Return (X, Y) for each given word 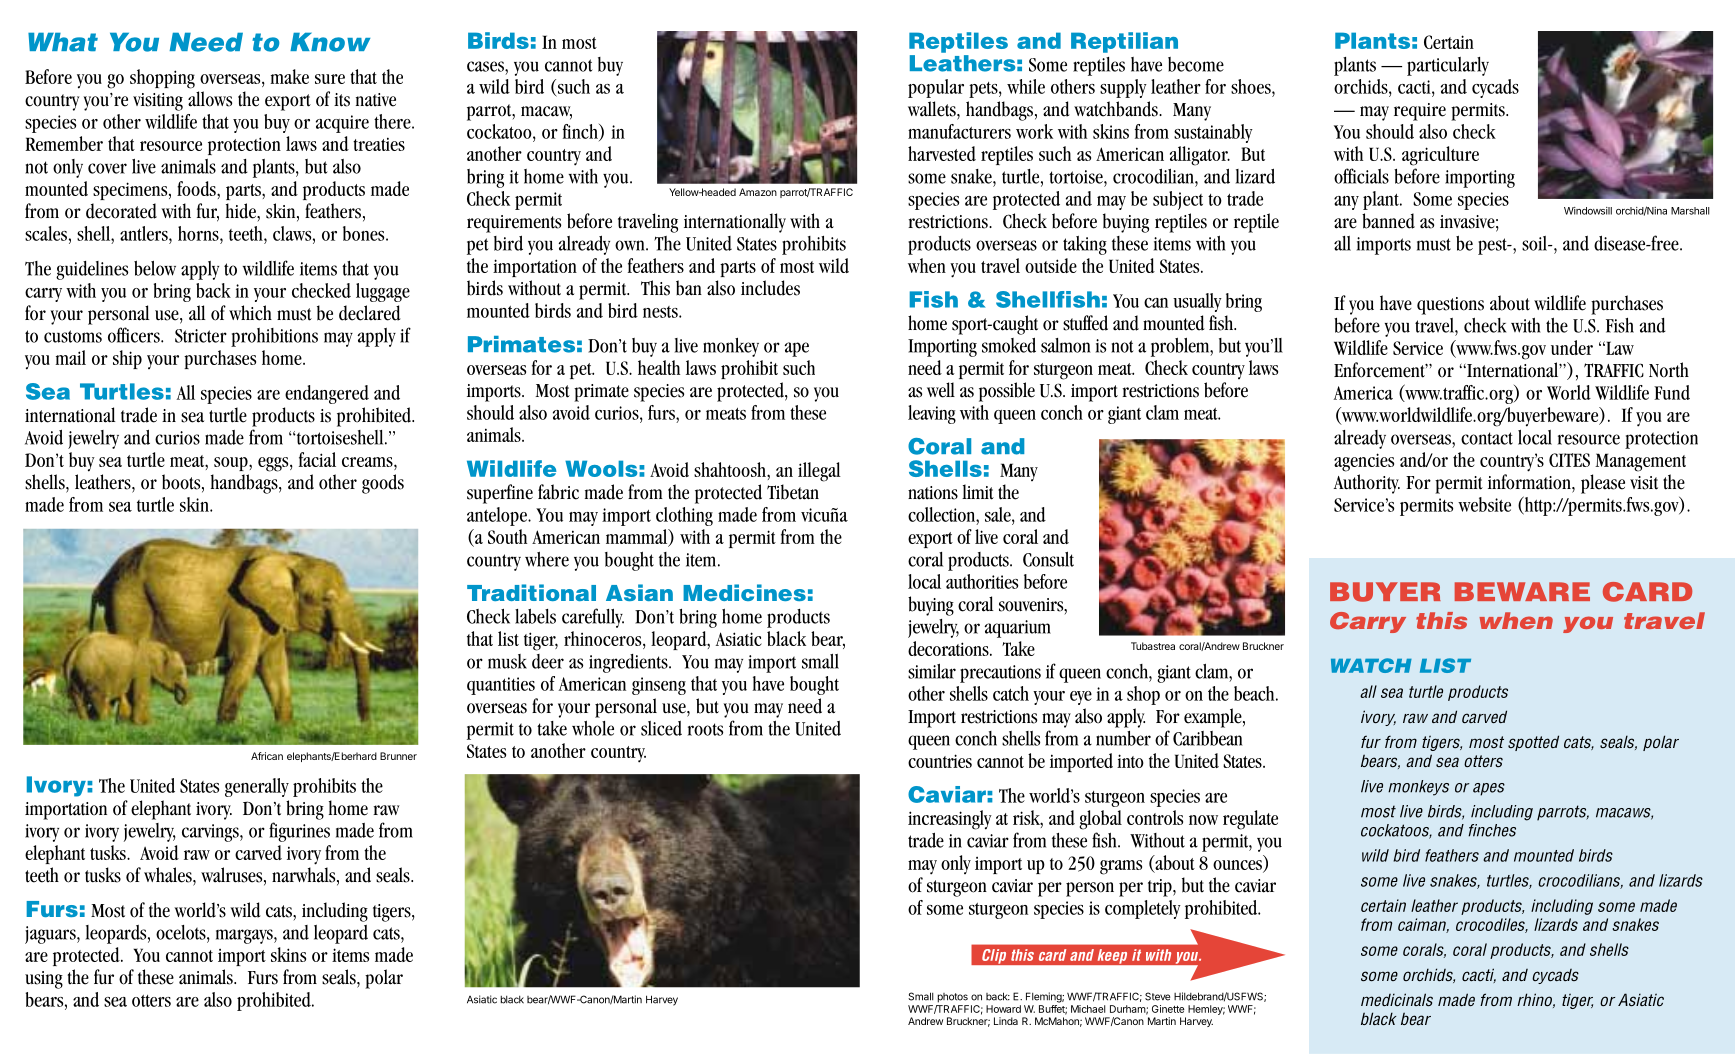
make (289, 76)
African (267, 756)
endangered (327, 394)
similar (932, 671)
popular (936, 88)
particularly (1448, 66)
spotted (1533, 743)
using (44, 980)
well (941, 390)
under (1572, 347)
